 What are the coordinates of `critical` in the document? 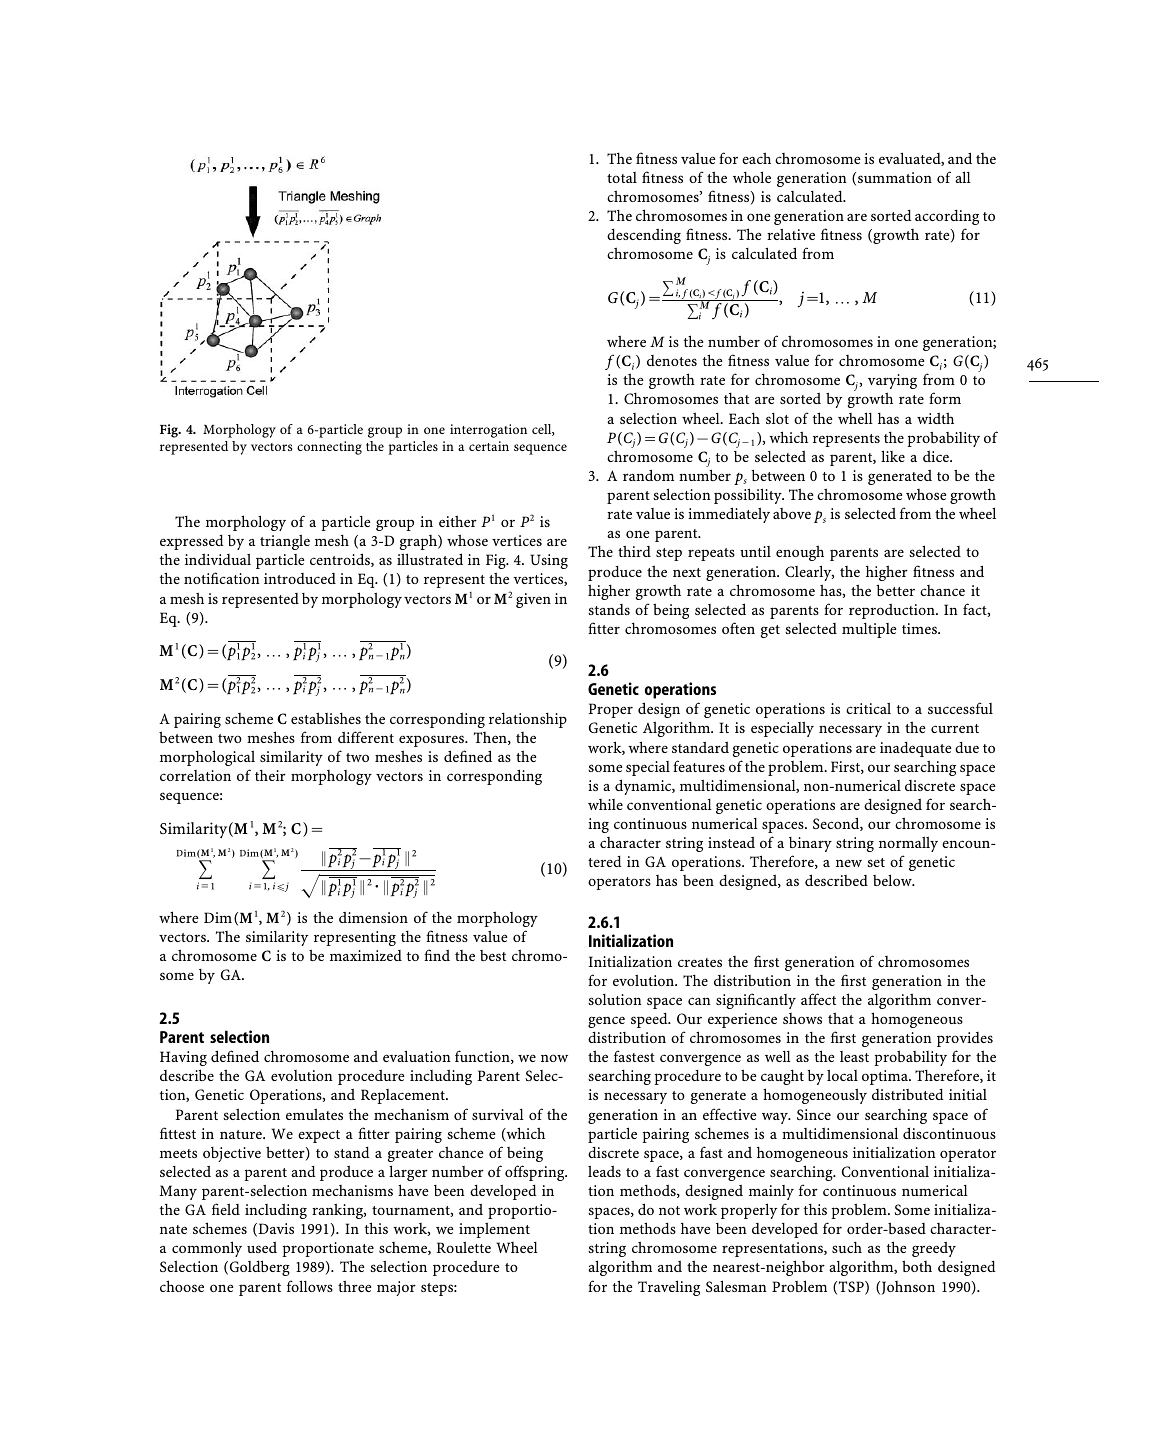 It's located at (868, 708).
